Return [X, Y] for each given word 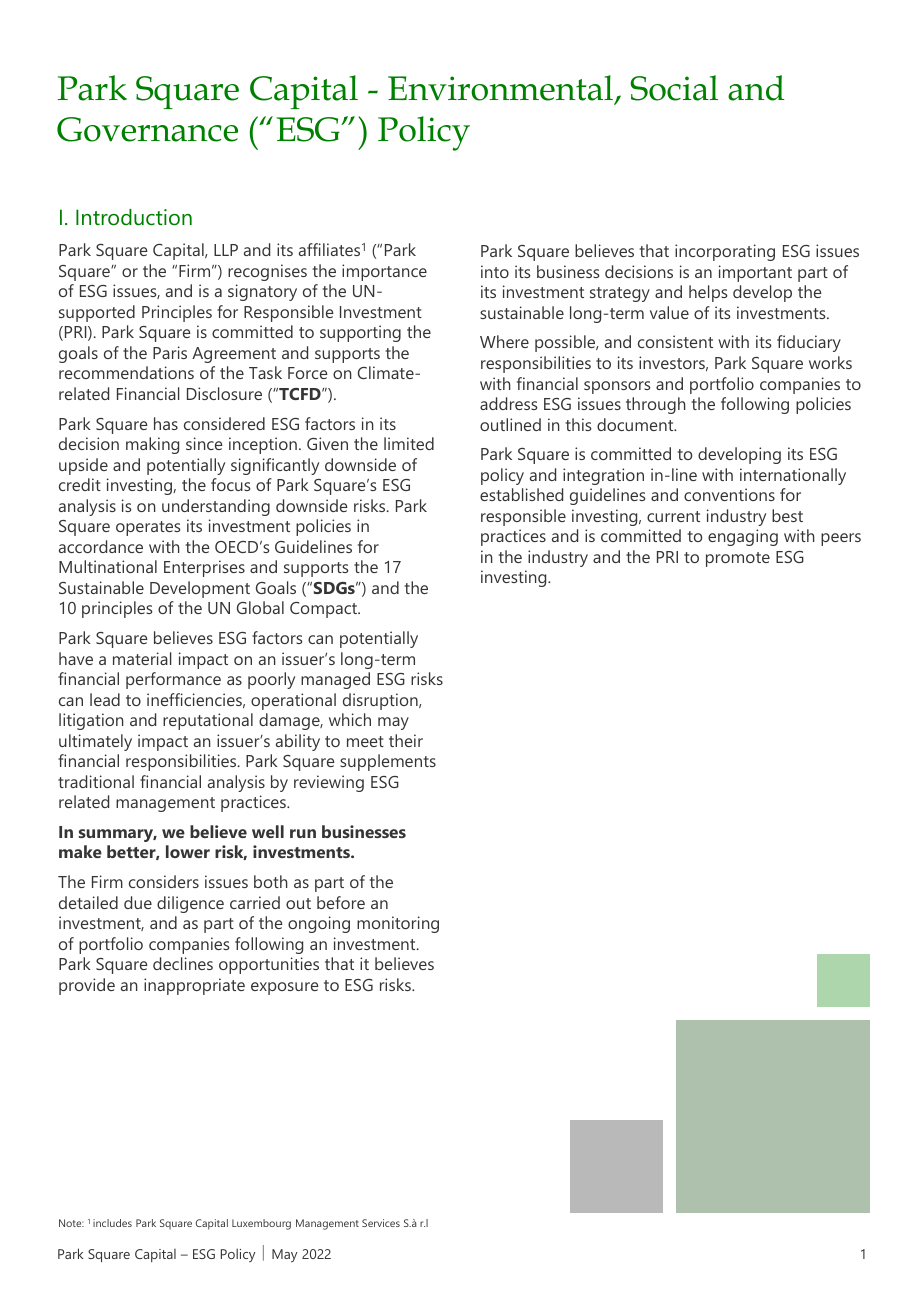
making [152, 445]
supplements [388, 762]
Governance [147, 129]
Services [381, 1223]
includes [112, 1223]
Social [674, 88]
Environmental [502, 89]
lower [188, 851]
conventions [729, 494]
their [406, 740]
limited [409, 443]
